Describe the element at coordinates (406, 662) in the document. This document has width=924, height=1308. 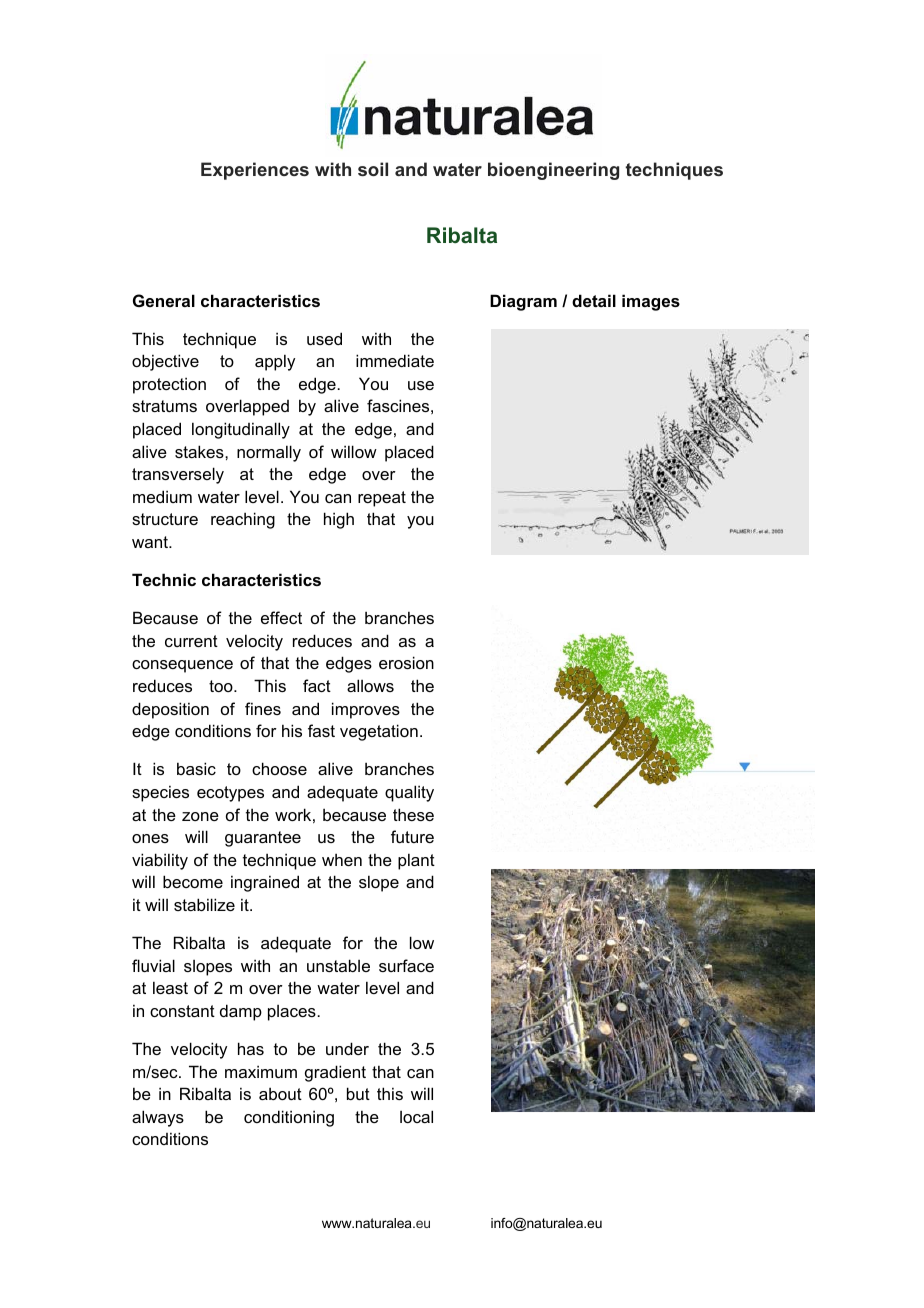
I see `erosion` at that location.
